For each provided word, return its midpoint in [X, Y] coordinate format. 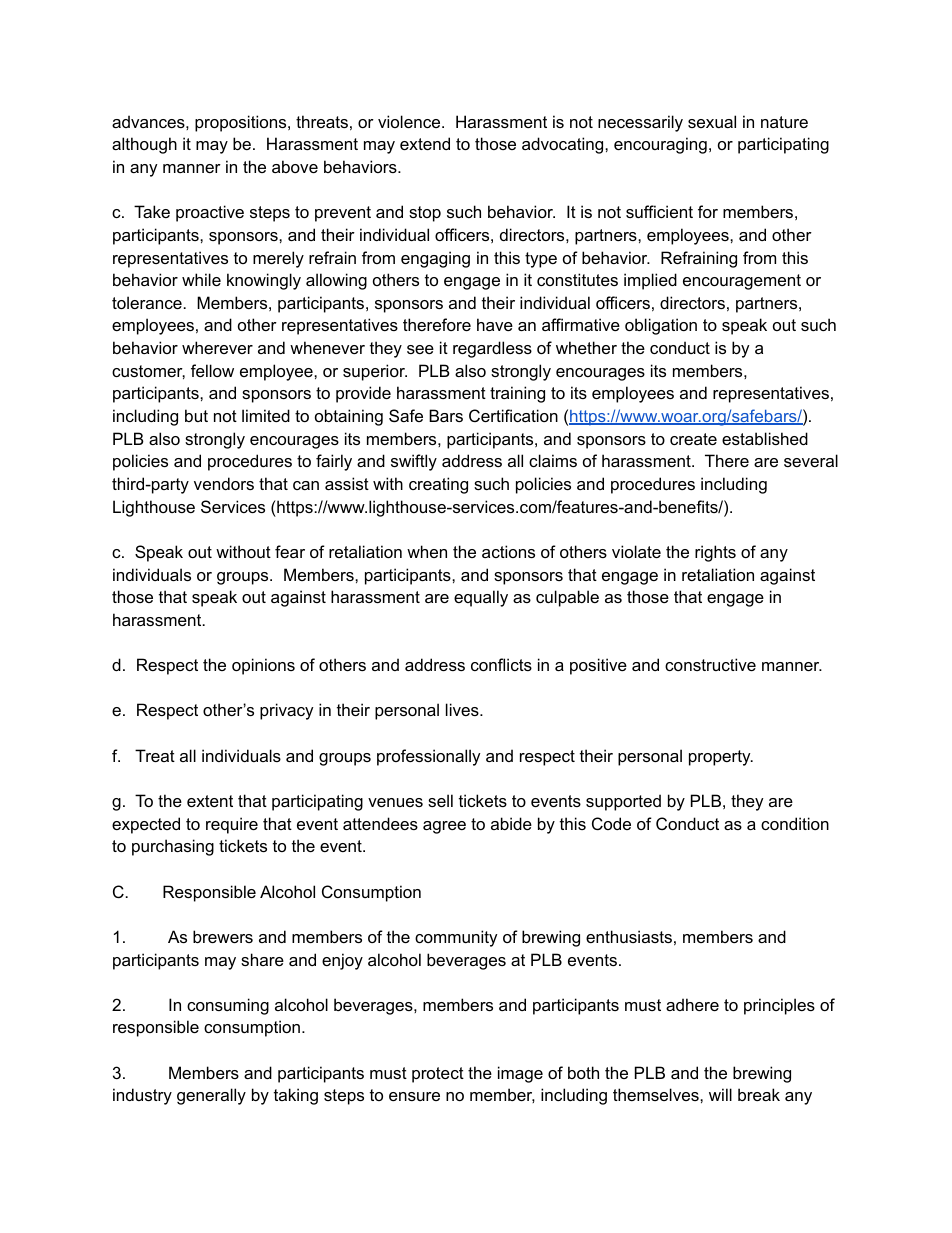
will [720, 1094]
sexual [712, 121]
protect [438, 1075]
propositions [242, 123]
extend [425, 143]
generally [211, 1096]
